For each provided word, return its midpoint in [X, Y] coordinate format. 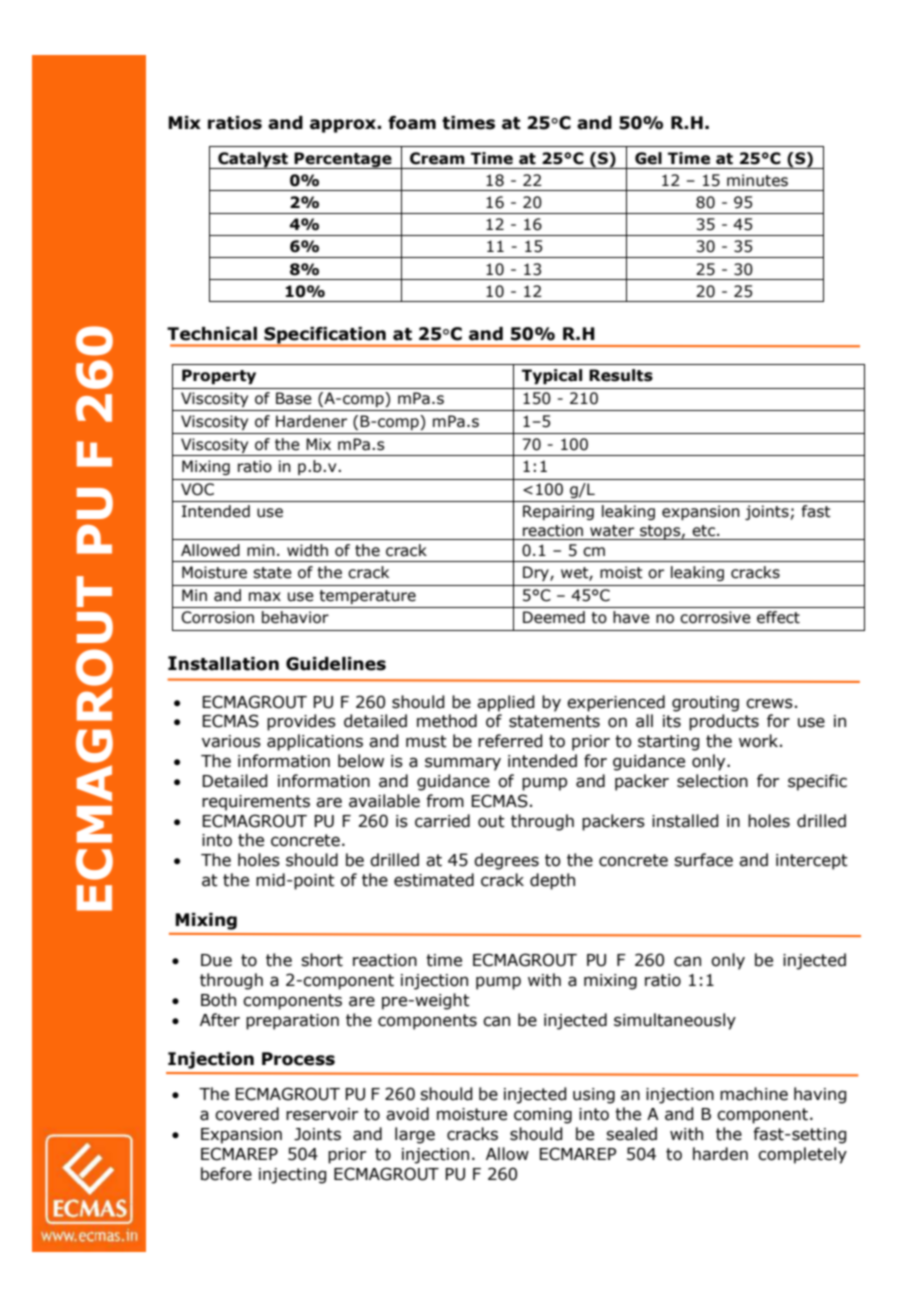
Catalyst [253, 160]
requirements [256, 803]
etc [705, 531]
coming [543, 1116]
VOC [197, 489]
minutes [757, 180]
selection [712, 781]
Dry [537, 573]
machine [754, 1094]
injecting [293, 1176]
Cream [437, 158]
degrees [506, 861]
